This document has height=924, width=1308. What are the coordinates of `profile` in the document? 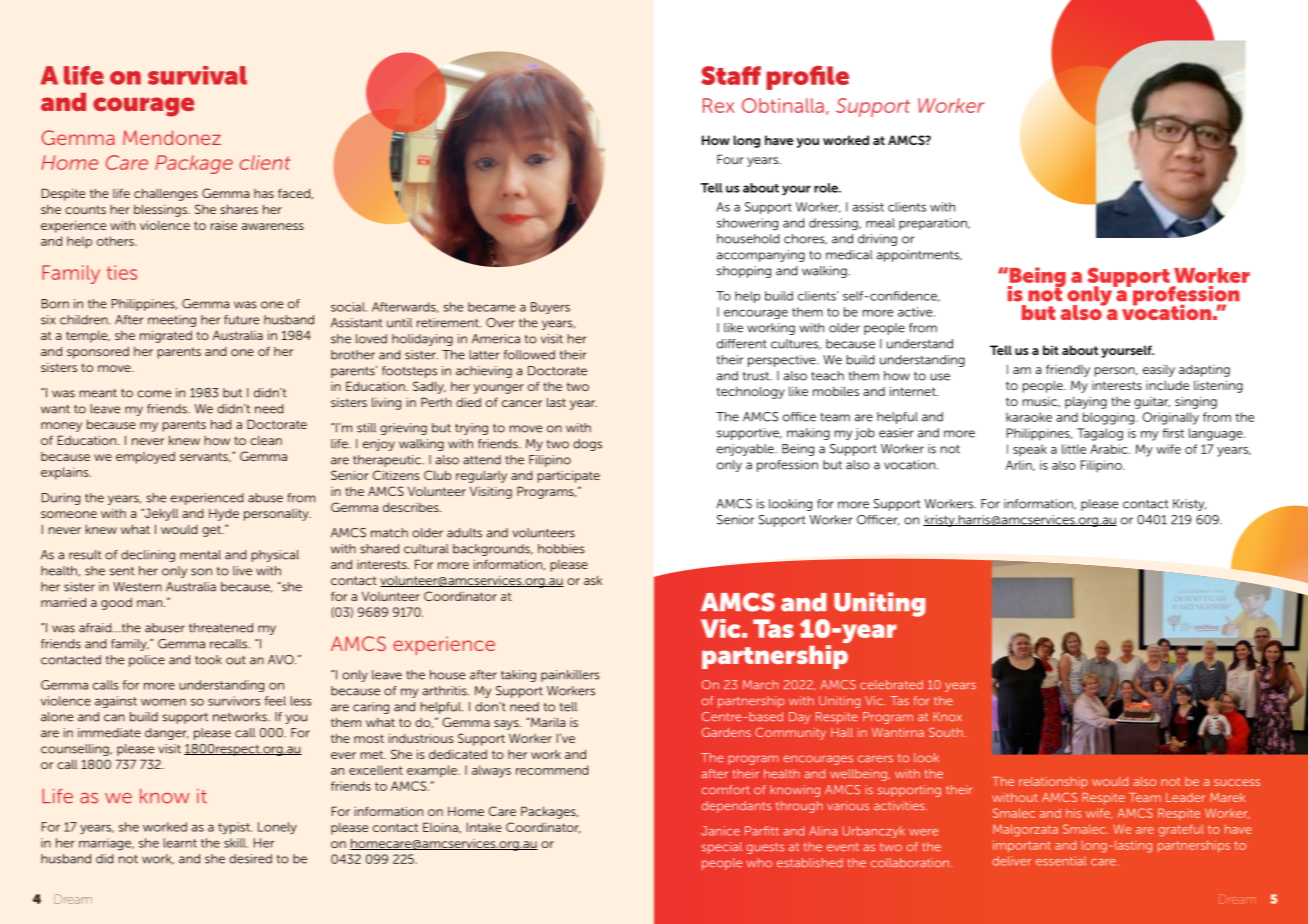 It's located at (808, 78).
